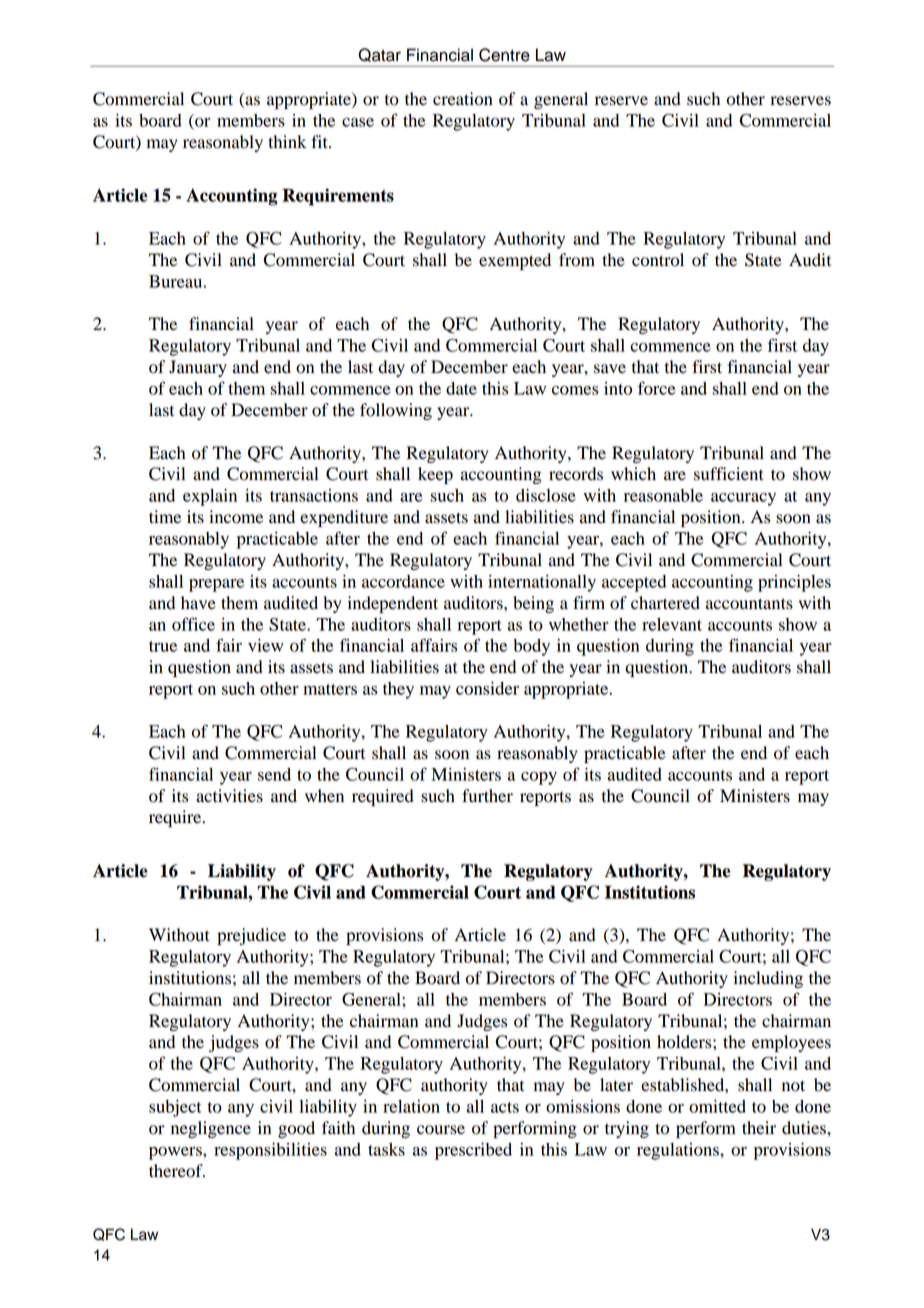  What do you see at coordinates (658, 260) in the screenshot?
I see `control` at bounding box center [658, 260].
